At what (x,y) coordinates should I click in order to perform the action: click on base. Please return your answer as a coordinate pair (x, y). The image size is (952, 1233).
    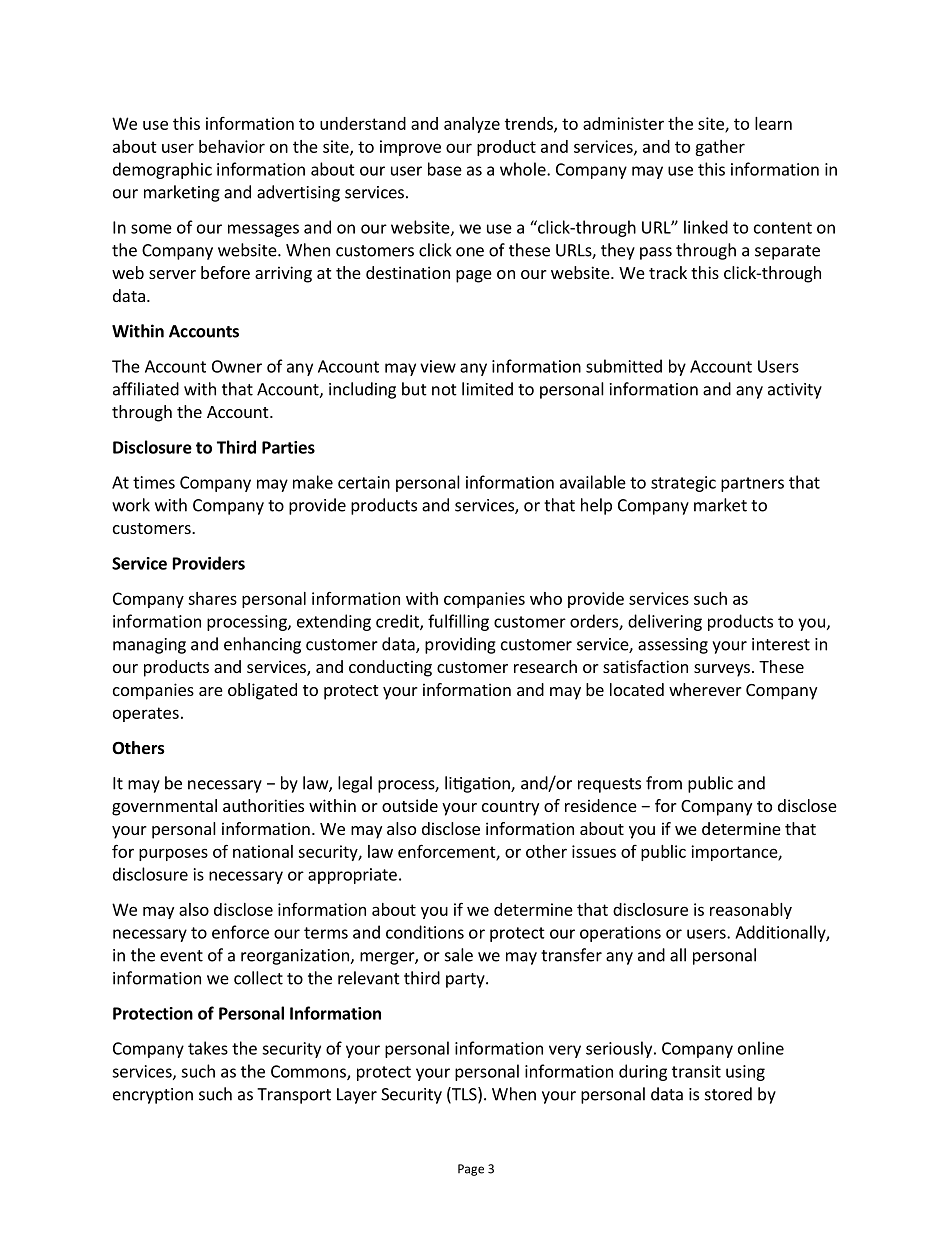
    Looking at the image, I should click on (445, 169).
